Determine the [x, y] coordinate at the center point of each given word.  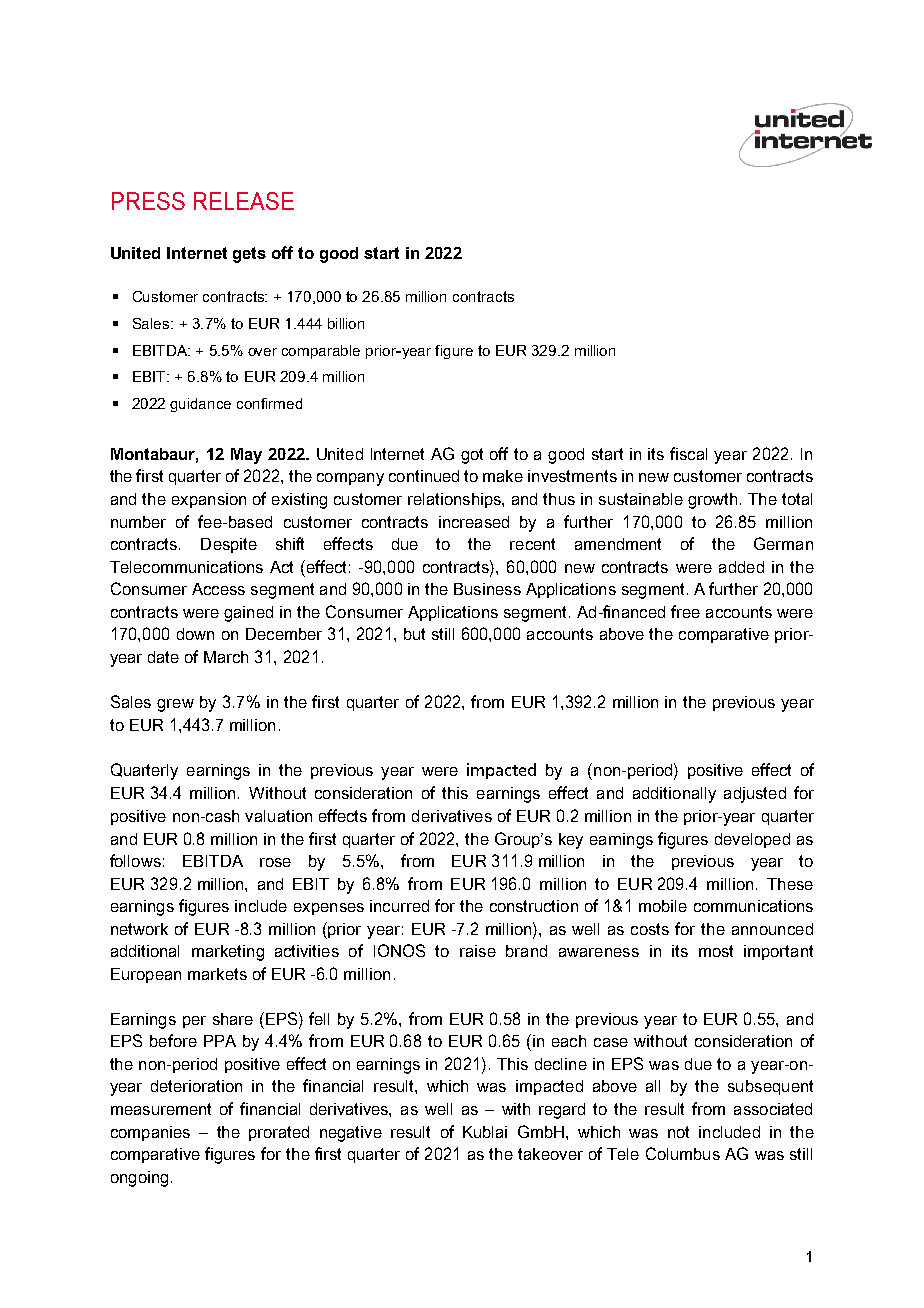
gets [249, 255]
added [741, 567]
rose [275, 862]
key [571, 841]
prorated [279, 1133]
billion [346, 323]
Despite [229, 545]
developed [752, 840]
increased [474, 522]
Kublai [485, 1132]
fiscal [688, 453]
